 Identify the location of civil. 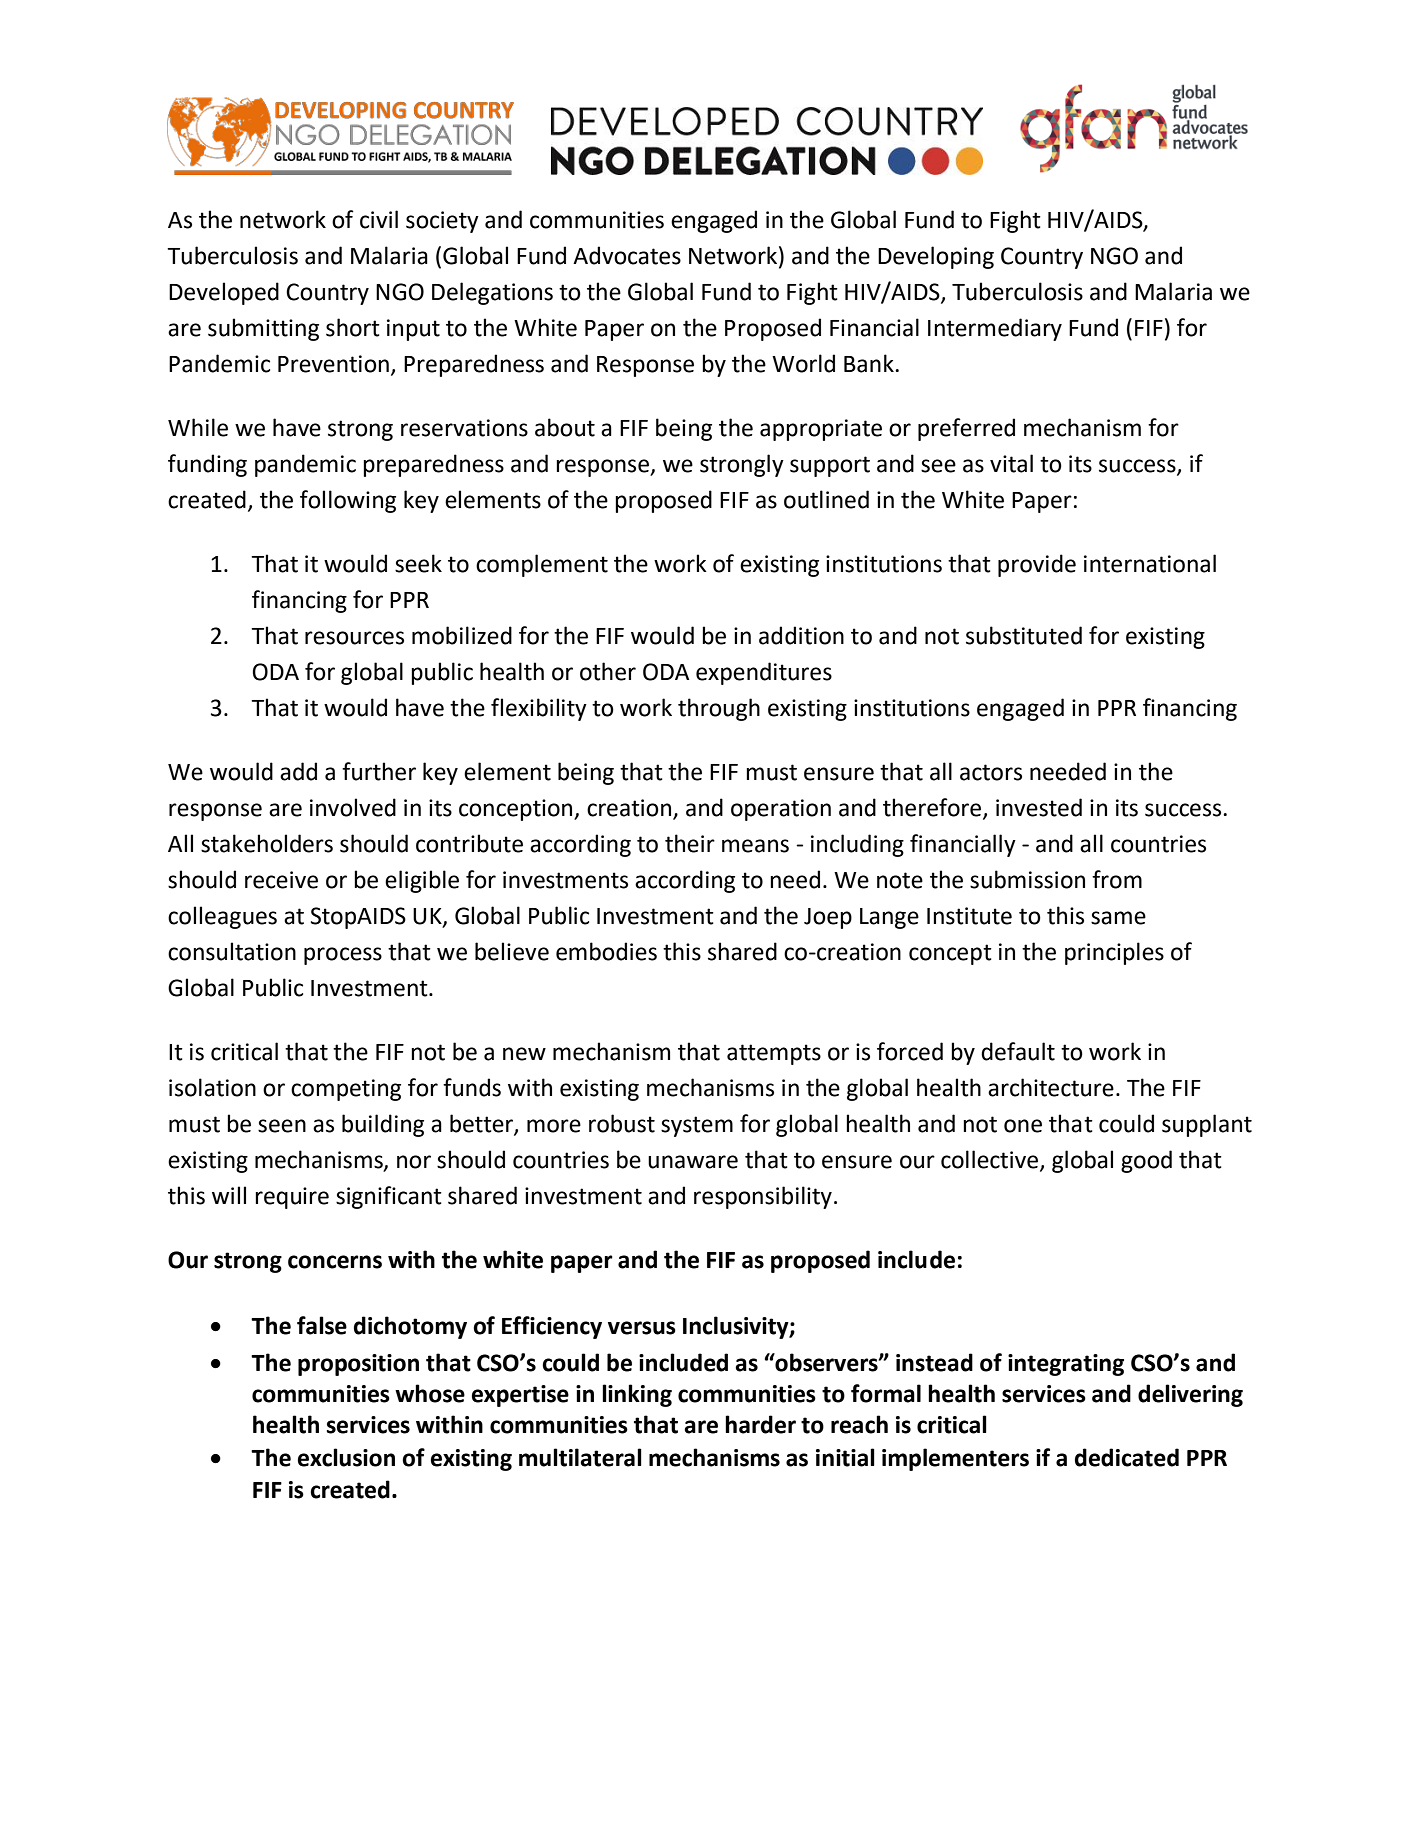
(379, 219).
